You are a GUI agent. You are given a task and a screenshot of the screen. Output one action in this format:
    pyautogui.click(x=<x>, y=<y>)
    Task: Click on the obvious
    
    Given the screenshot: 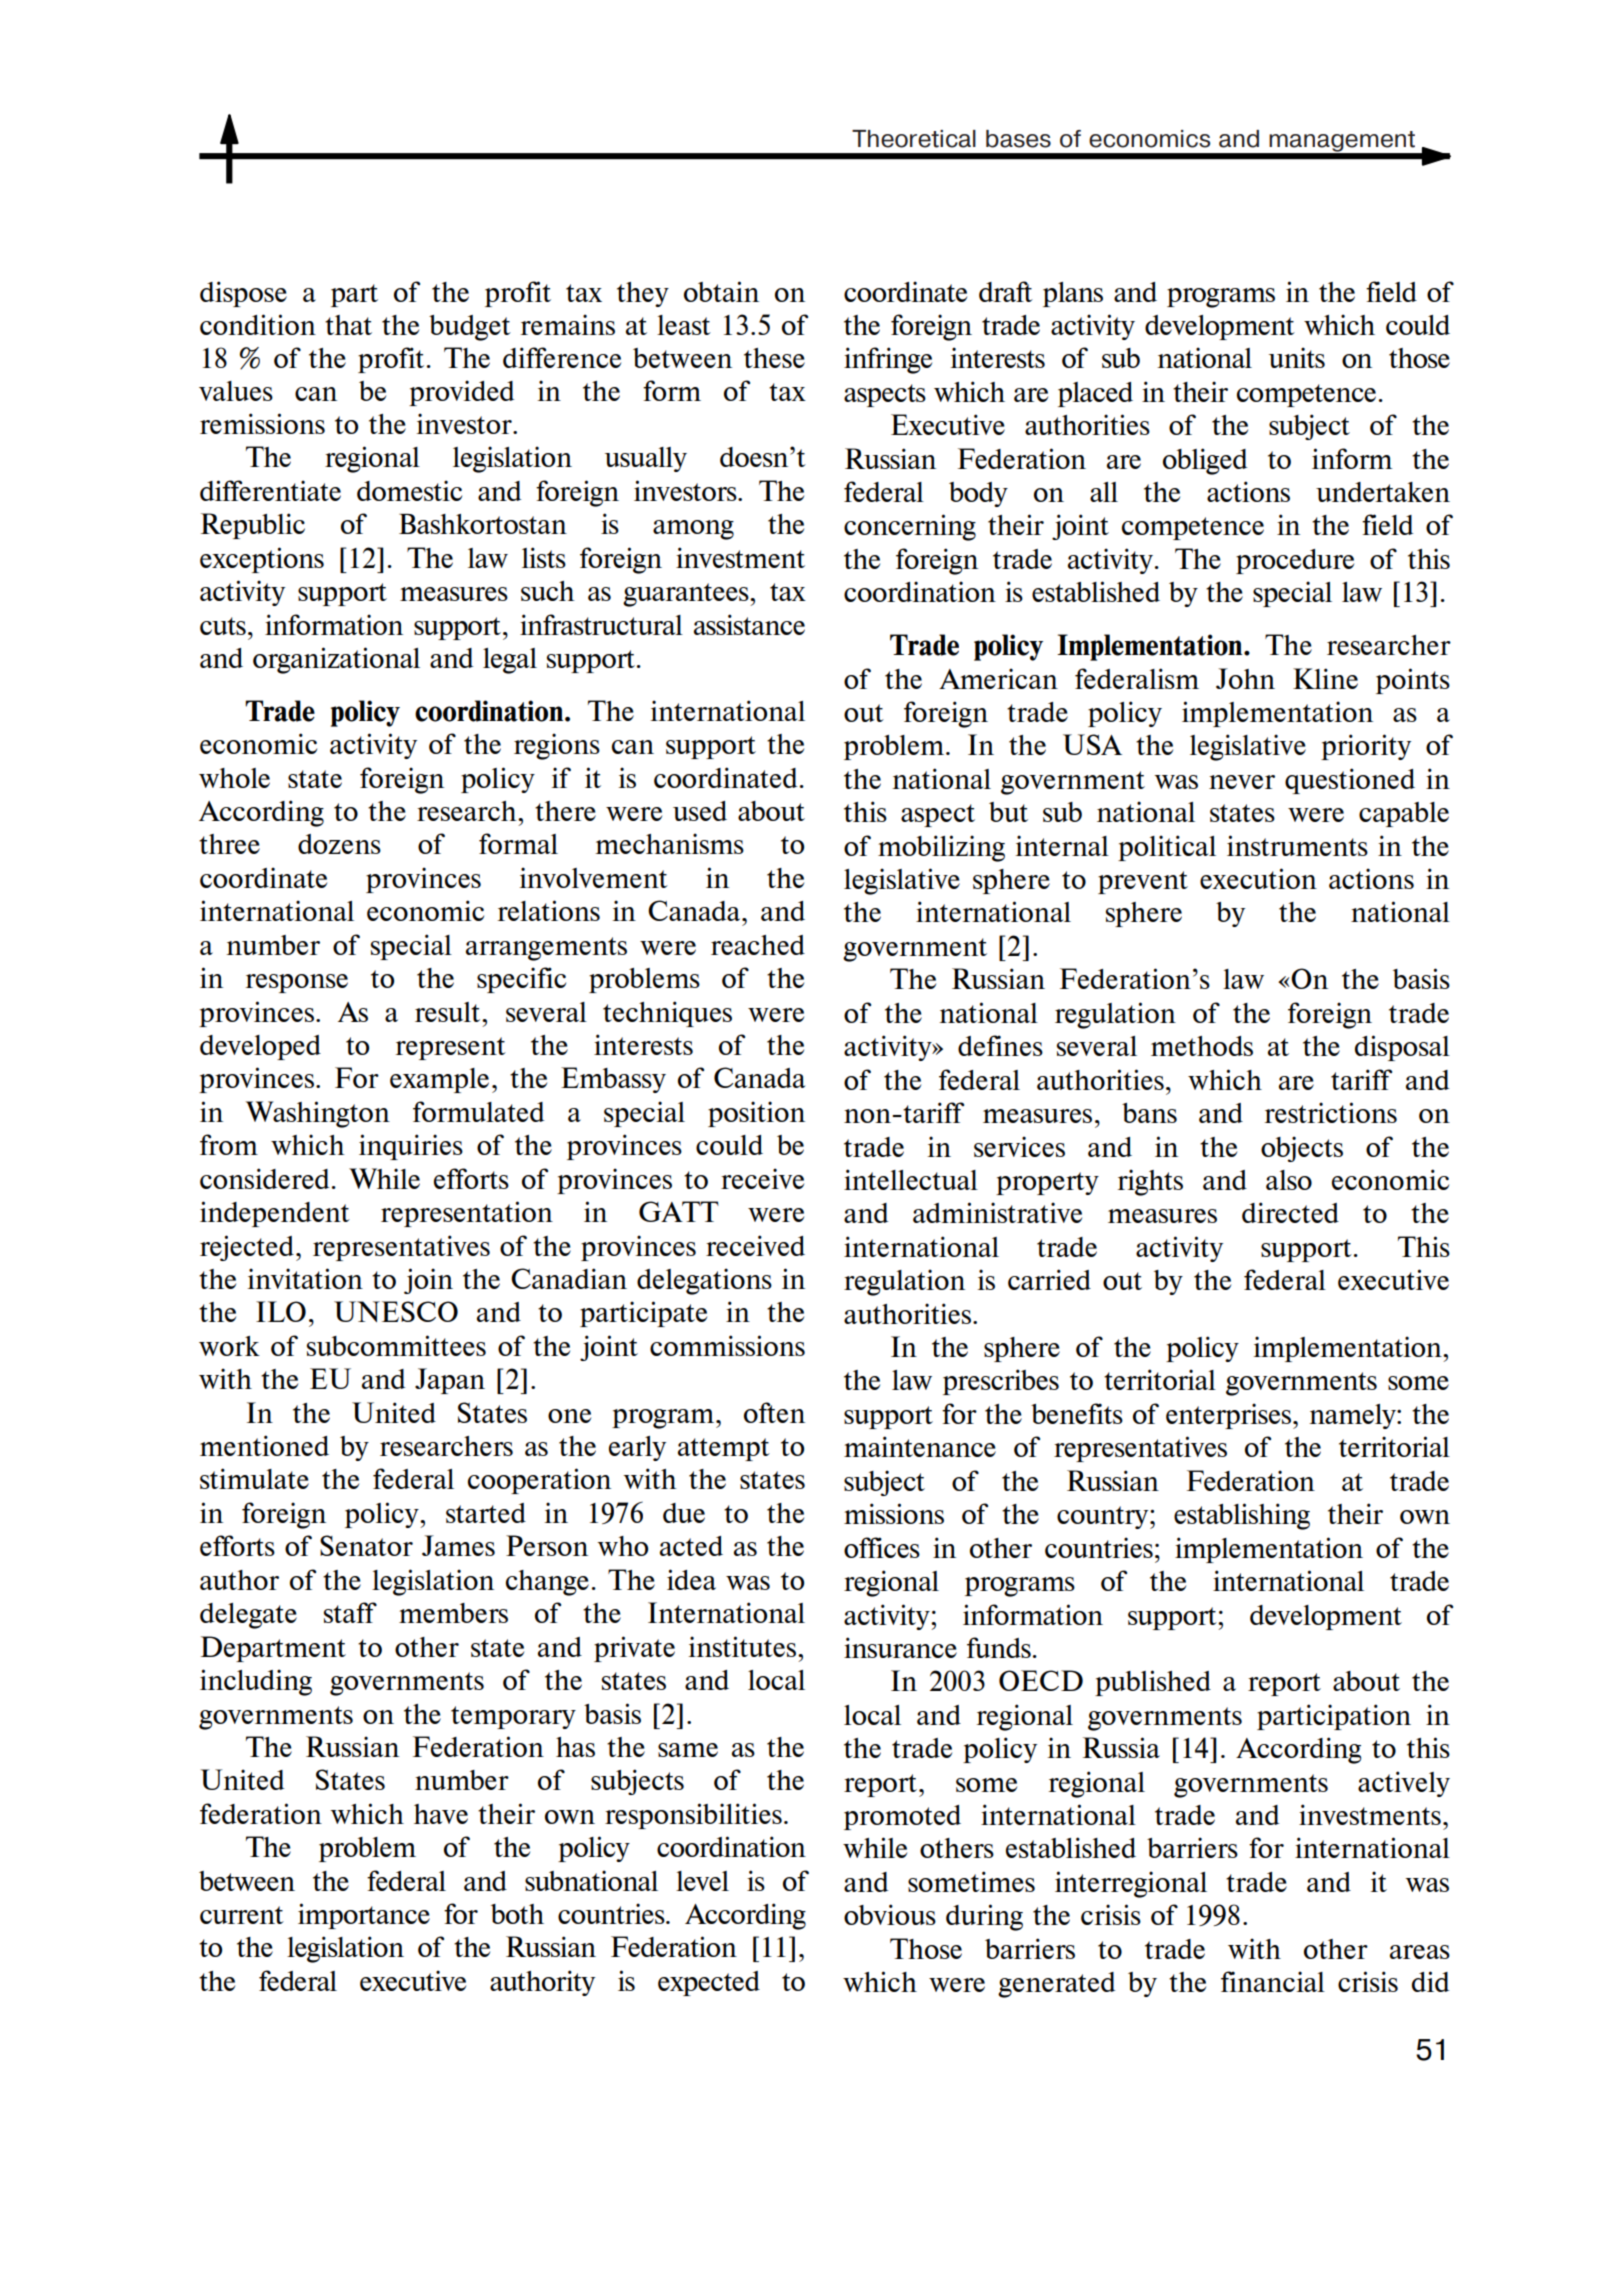 What is the action you would take?
    pyautogui.click(x=890, y=1914)
